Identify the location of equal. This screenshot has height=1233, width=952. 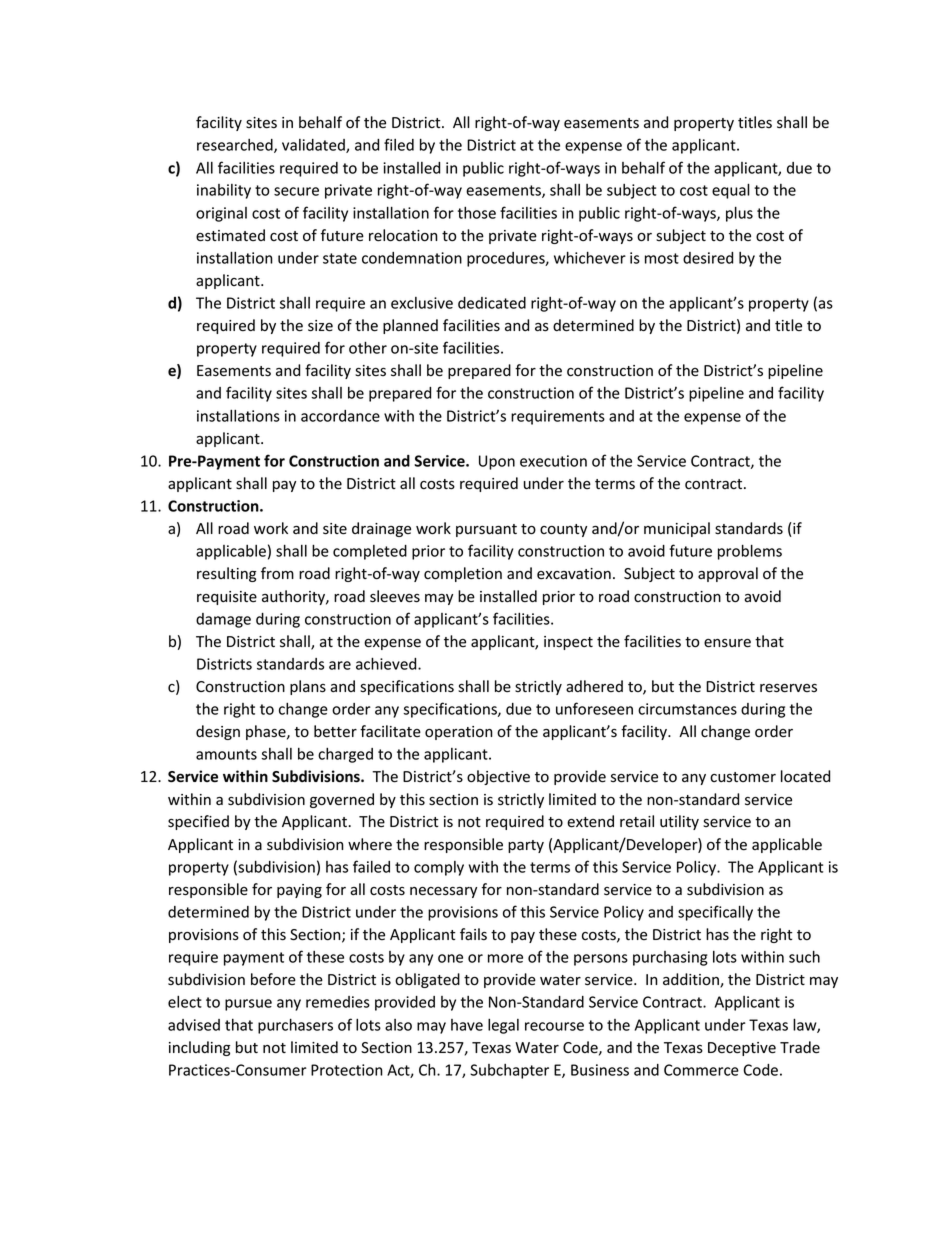
(731, 191).
